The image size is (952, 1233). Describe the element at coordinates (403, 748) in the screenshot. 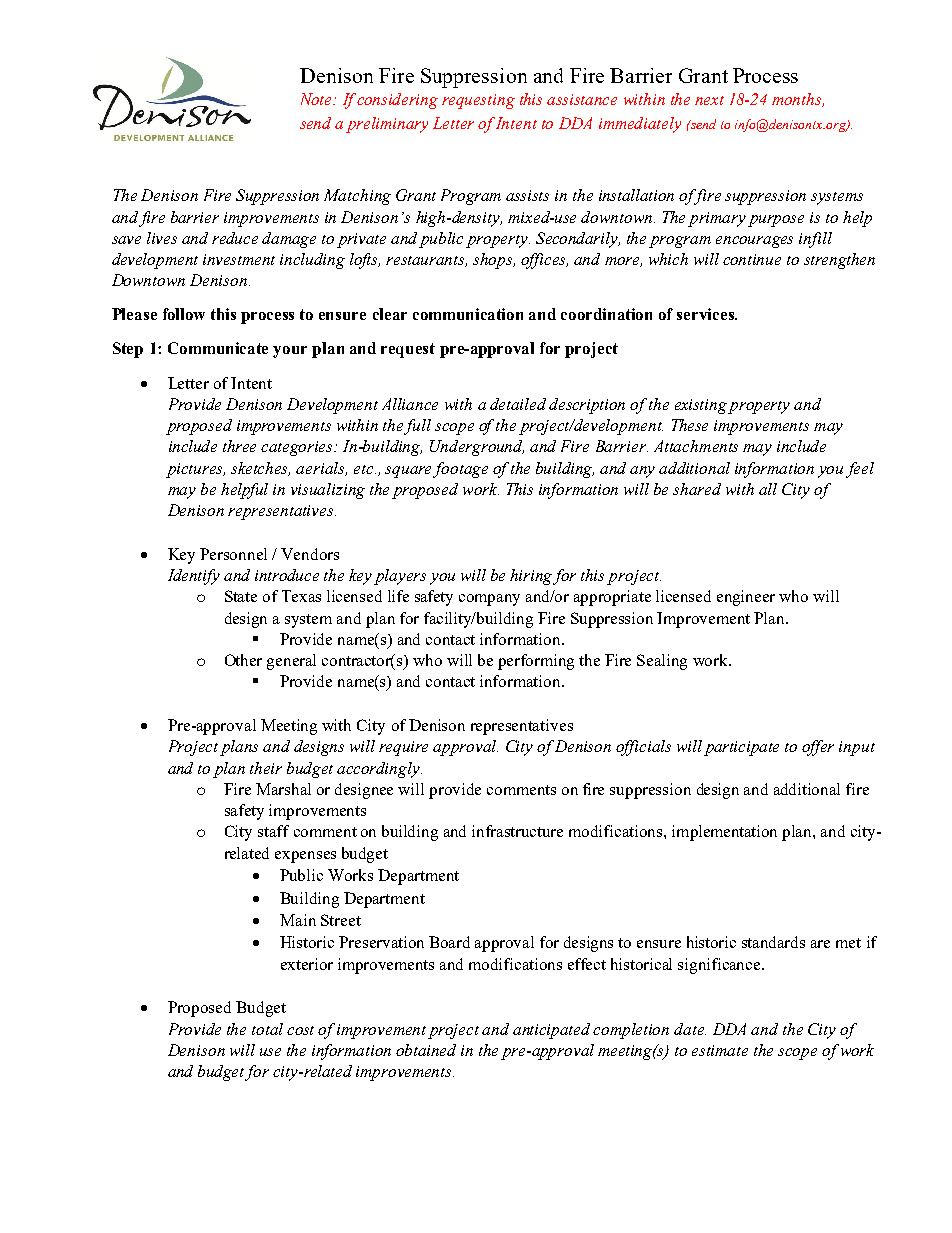

I see `require` at that location.
